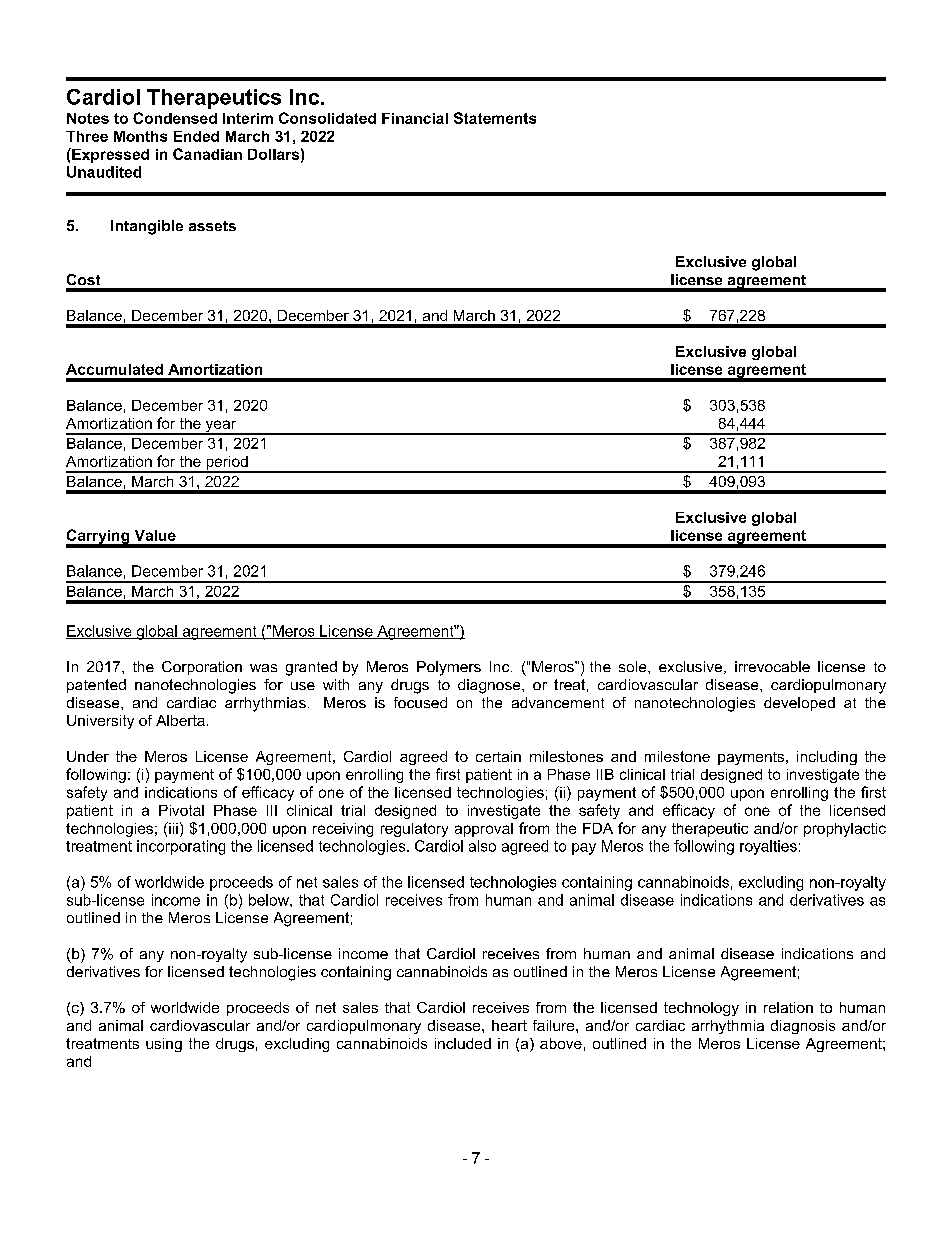 The width and height of the screenshot is (952, 1233). I want to click on irrevocable, so click(772, 666).
